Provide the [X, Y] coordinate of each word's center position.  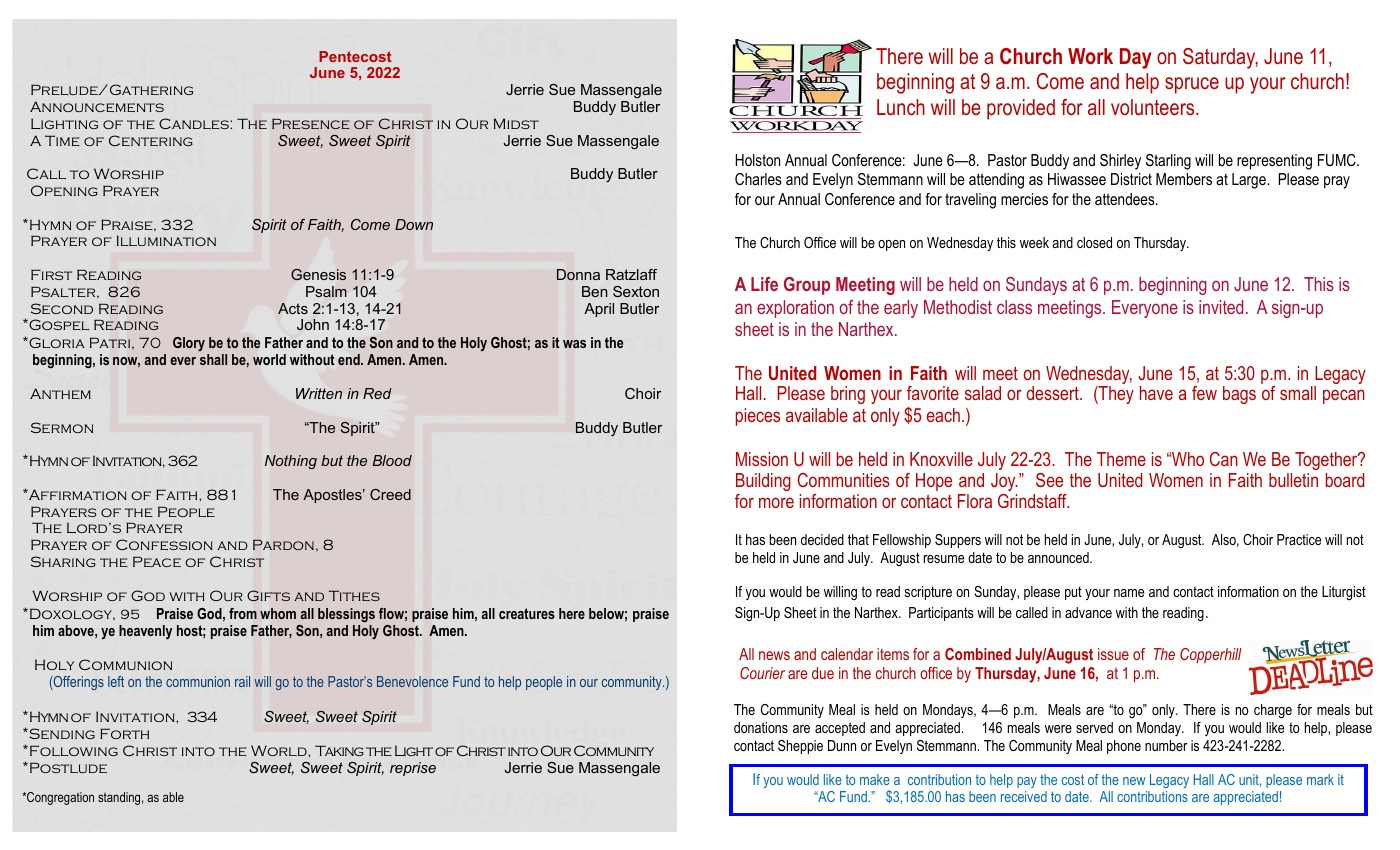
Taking [339, 750]
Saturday [1220, 58]
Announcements [97, 106]
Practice [1299, 539]
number [1166, 745]
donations [761, 727]
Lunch [901, 107]
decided [822, 539]
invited [1221, 307]
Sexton [636, 291]
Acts [293, 308]
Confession [164, 544]
